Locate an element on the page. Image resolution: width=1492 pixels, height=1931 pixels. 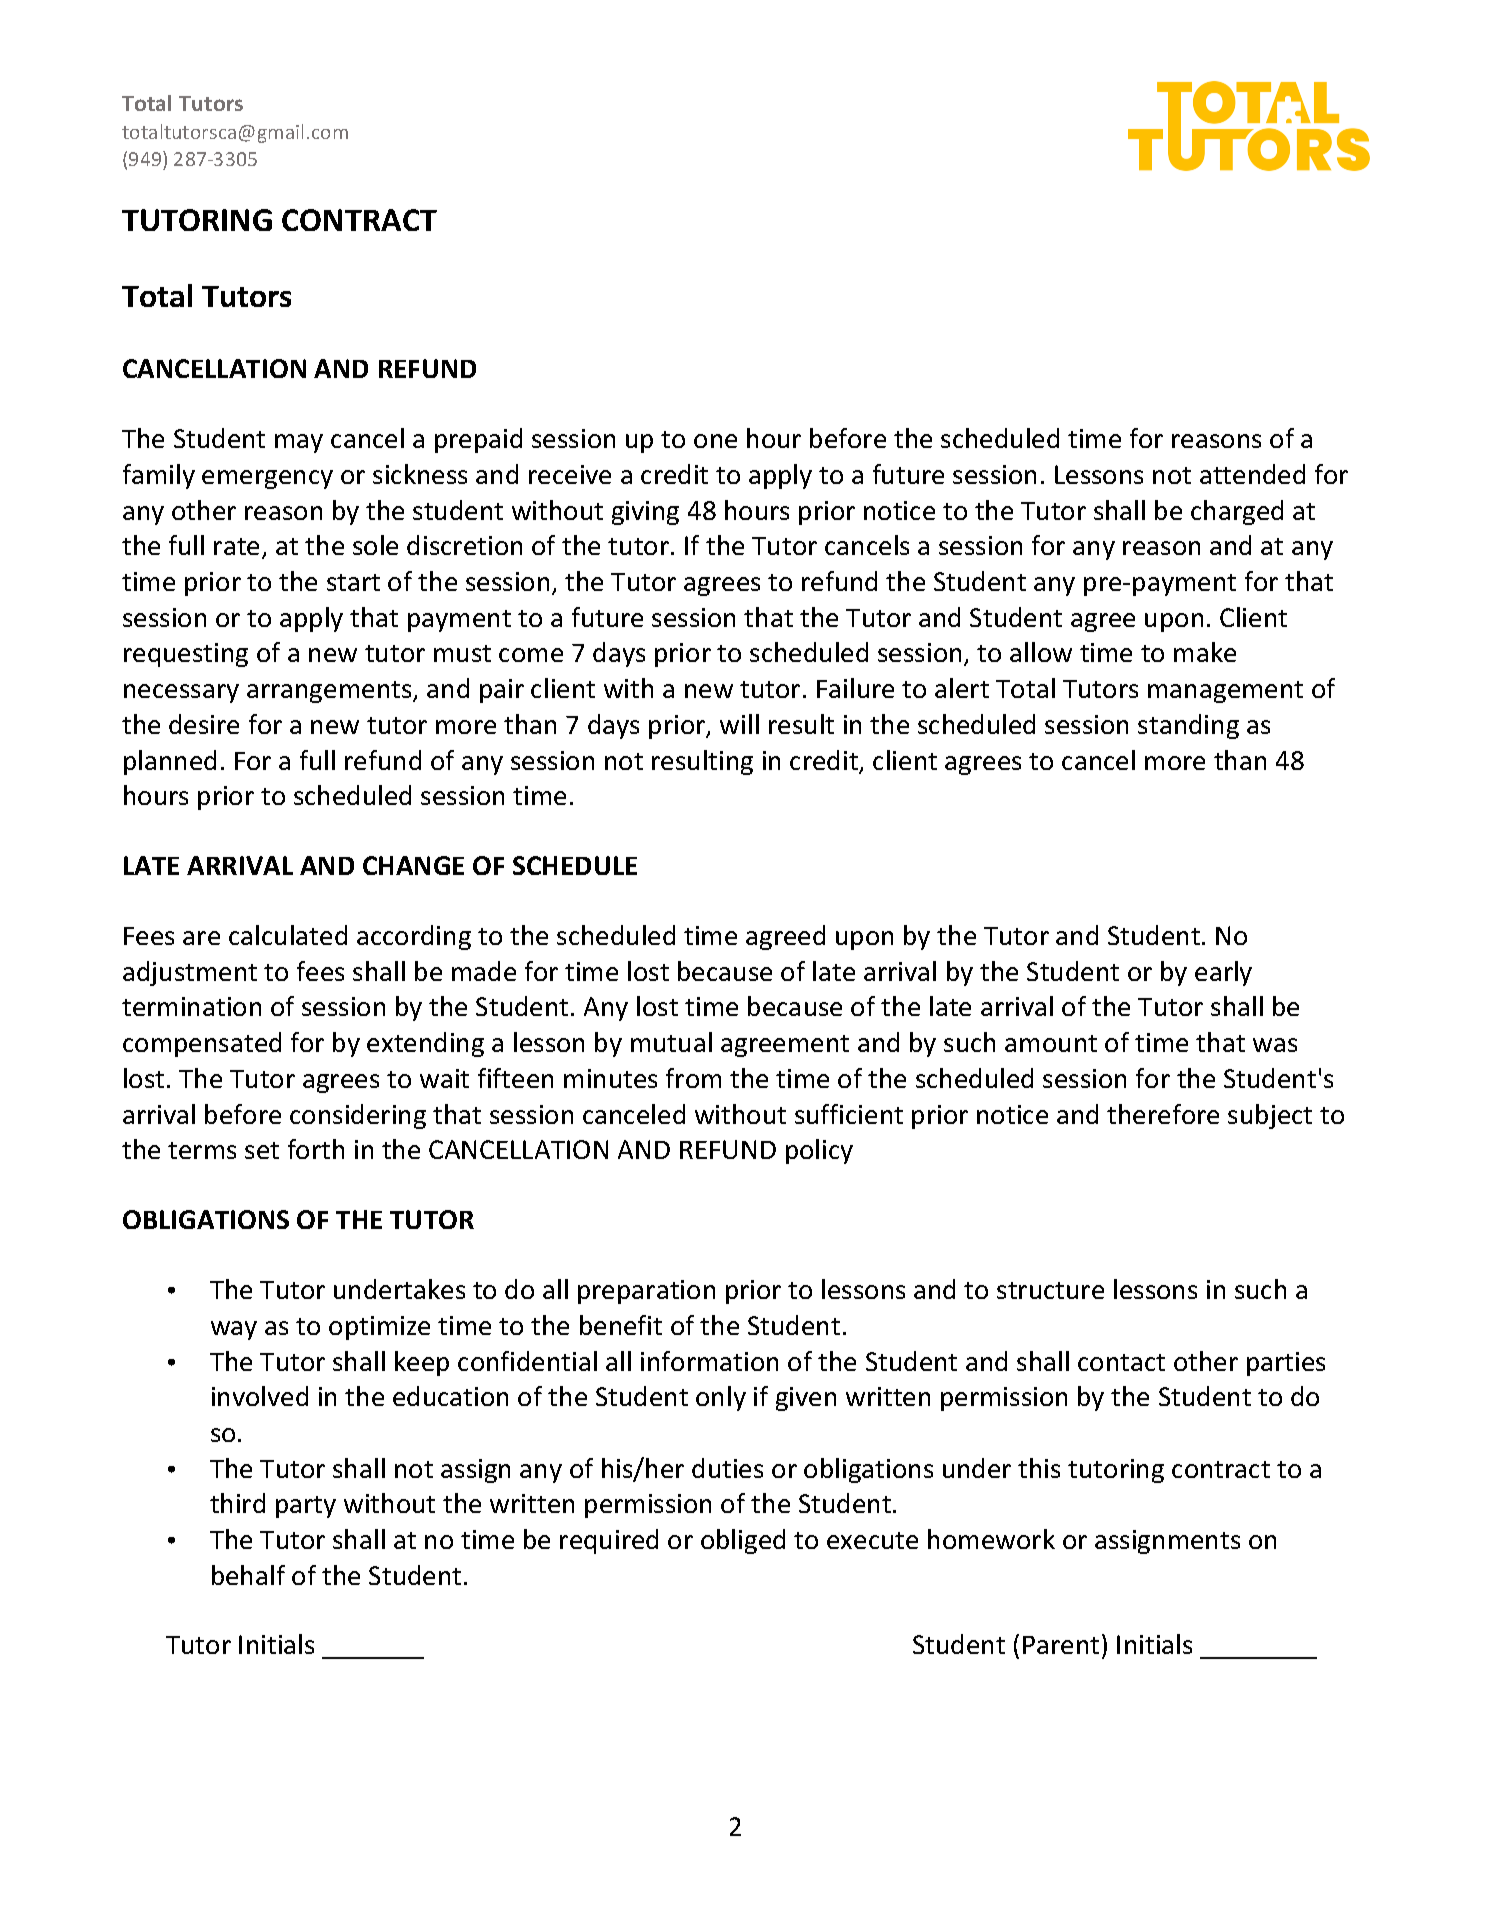
preparation is located at coordinates (646, 1292).
